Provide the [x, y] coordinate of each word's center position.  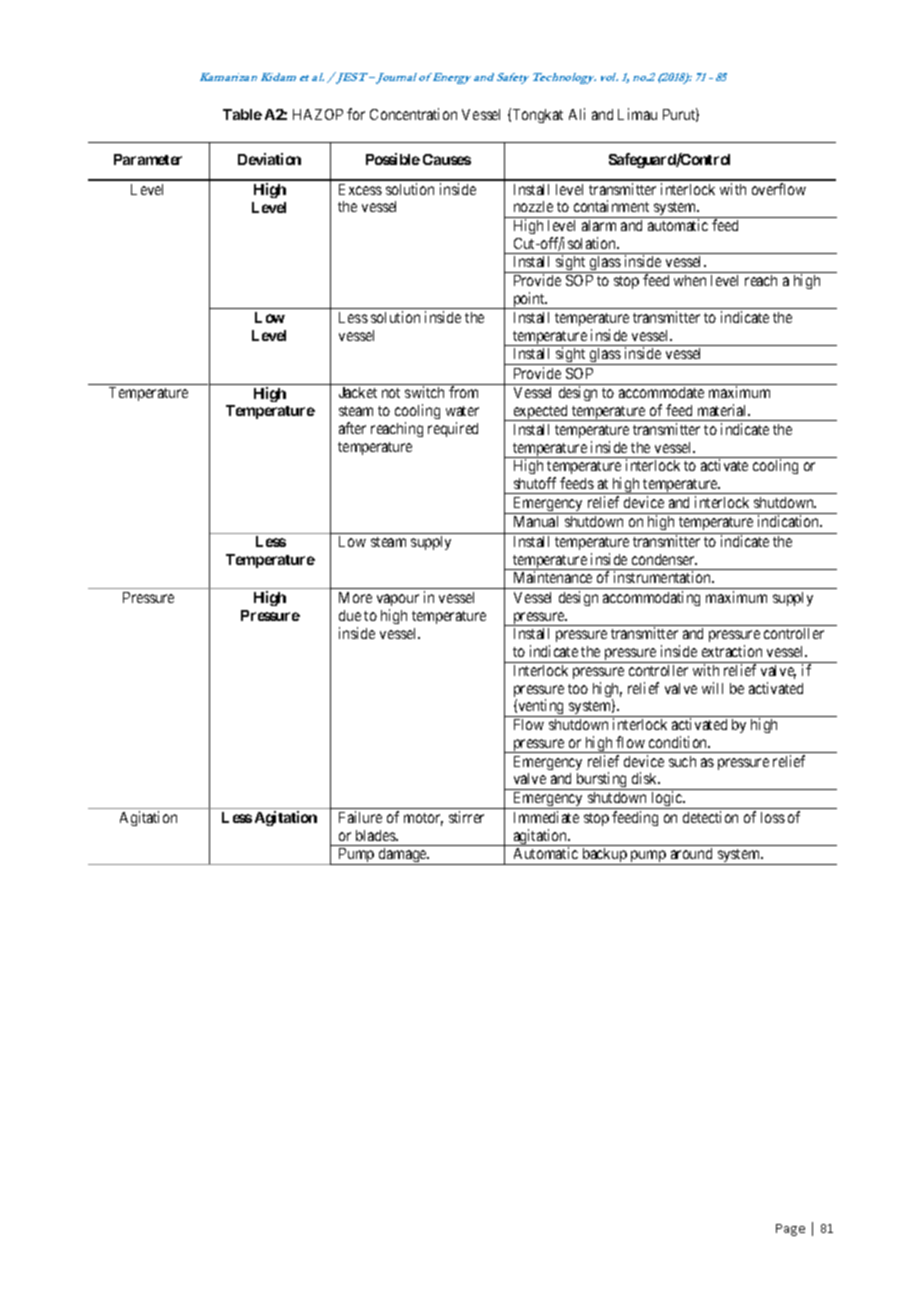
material [724, 410]
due [350, 615]
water [462, 411]
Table [242, 114]
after [352, 428]
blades [376, 835]
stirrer [466, 817]
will [712, 688]
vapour [398, 600]
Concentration [413, 114]
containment [611, 206]
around [691, 853]
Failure [360, 817]
